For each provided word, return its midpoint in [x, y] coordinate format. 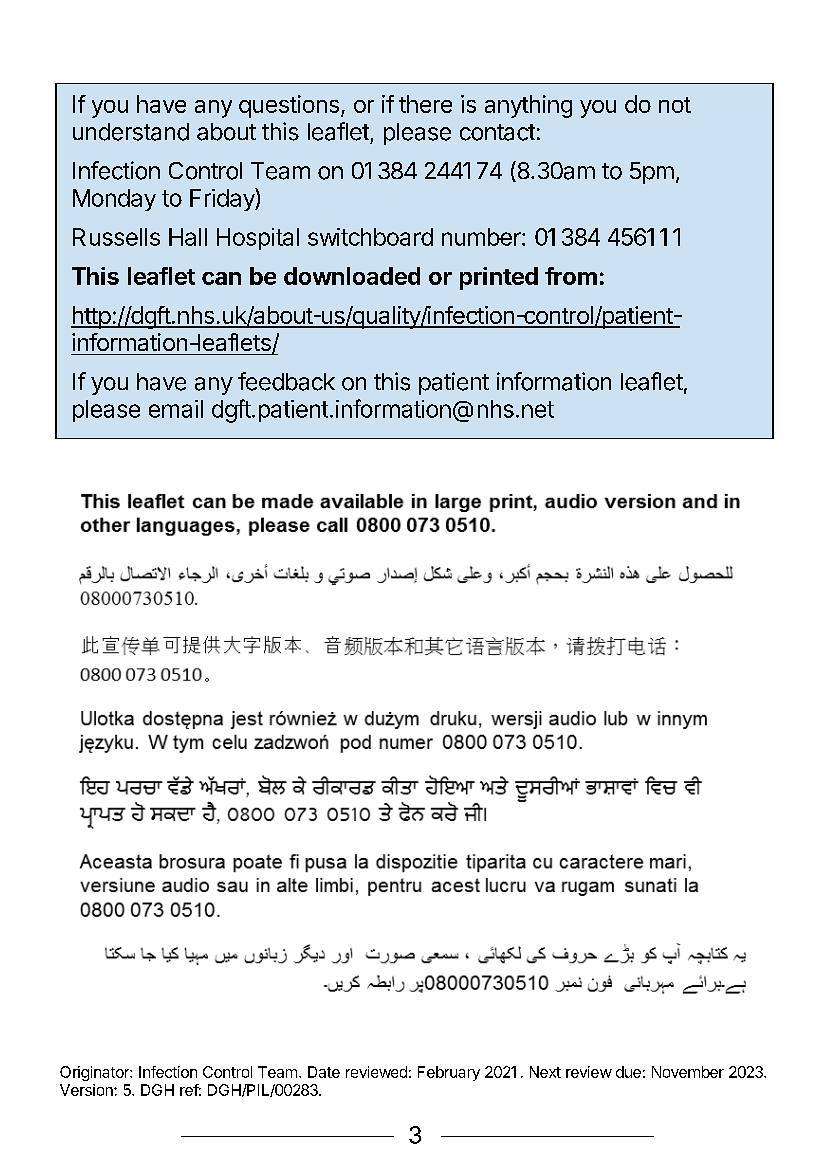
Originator [95, 1073]
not [675, 105]
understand [131, 132]
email [176, 409]
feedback [286, 381]
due [628, 1072]
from [571, 276]
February [449, 1073]
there [425, 104]
